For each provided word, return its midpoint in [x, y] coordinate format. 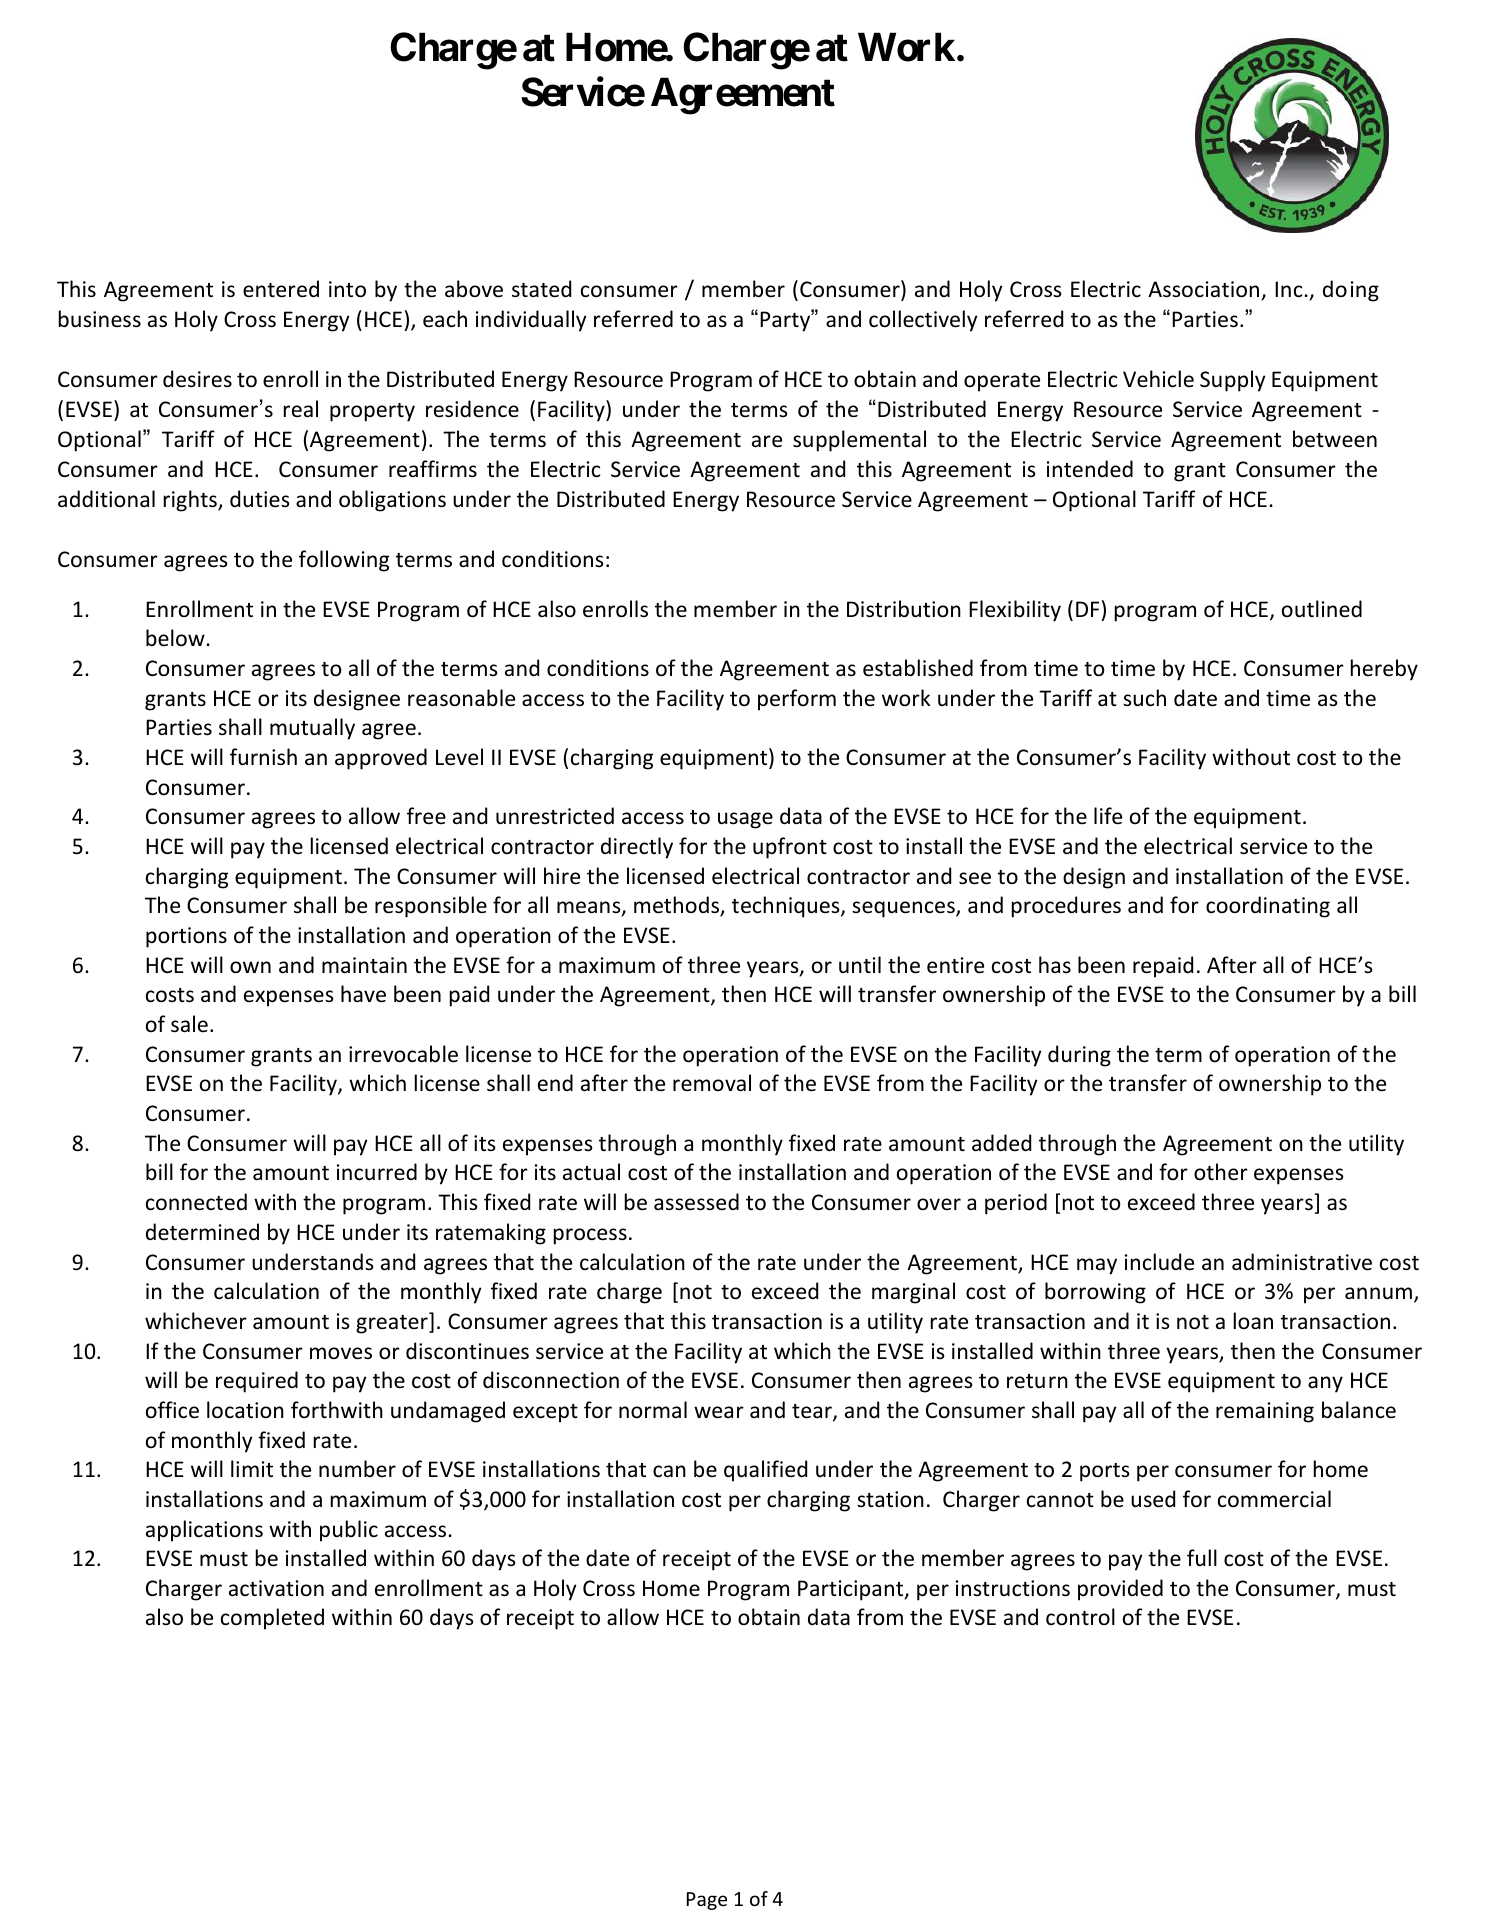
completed [272, 1619]
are [767, 441]
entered [281, 289]
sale [189, 1024]
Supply [1232, 381]
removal [712, 1082]
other [1221, 1172]
